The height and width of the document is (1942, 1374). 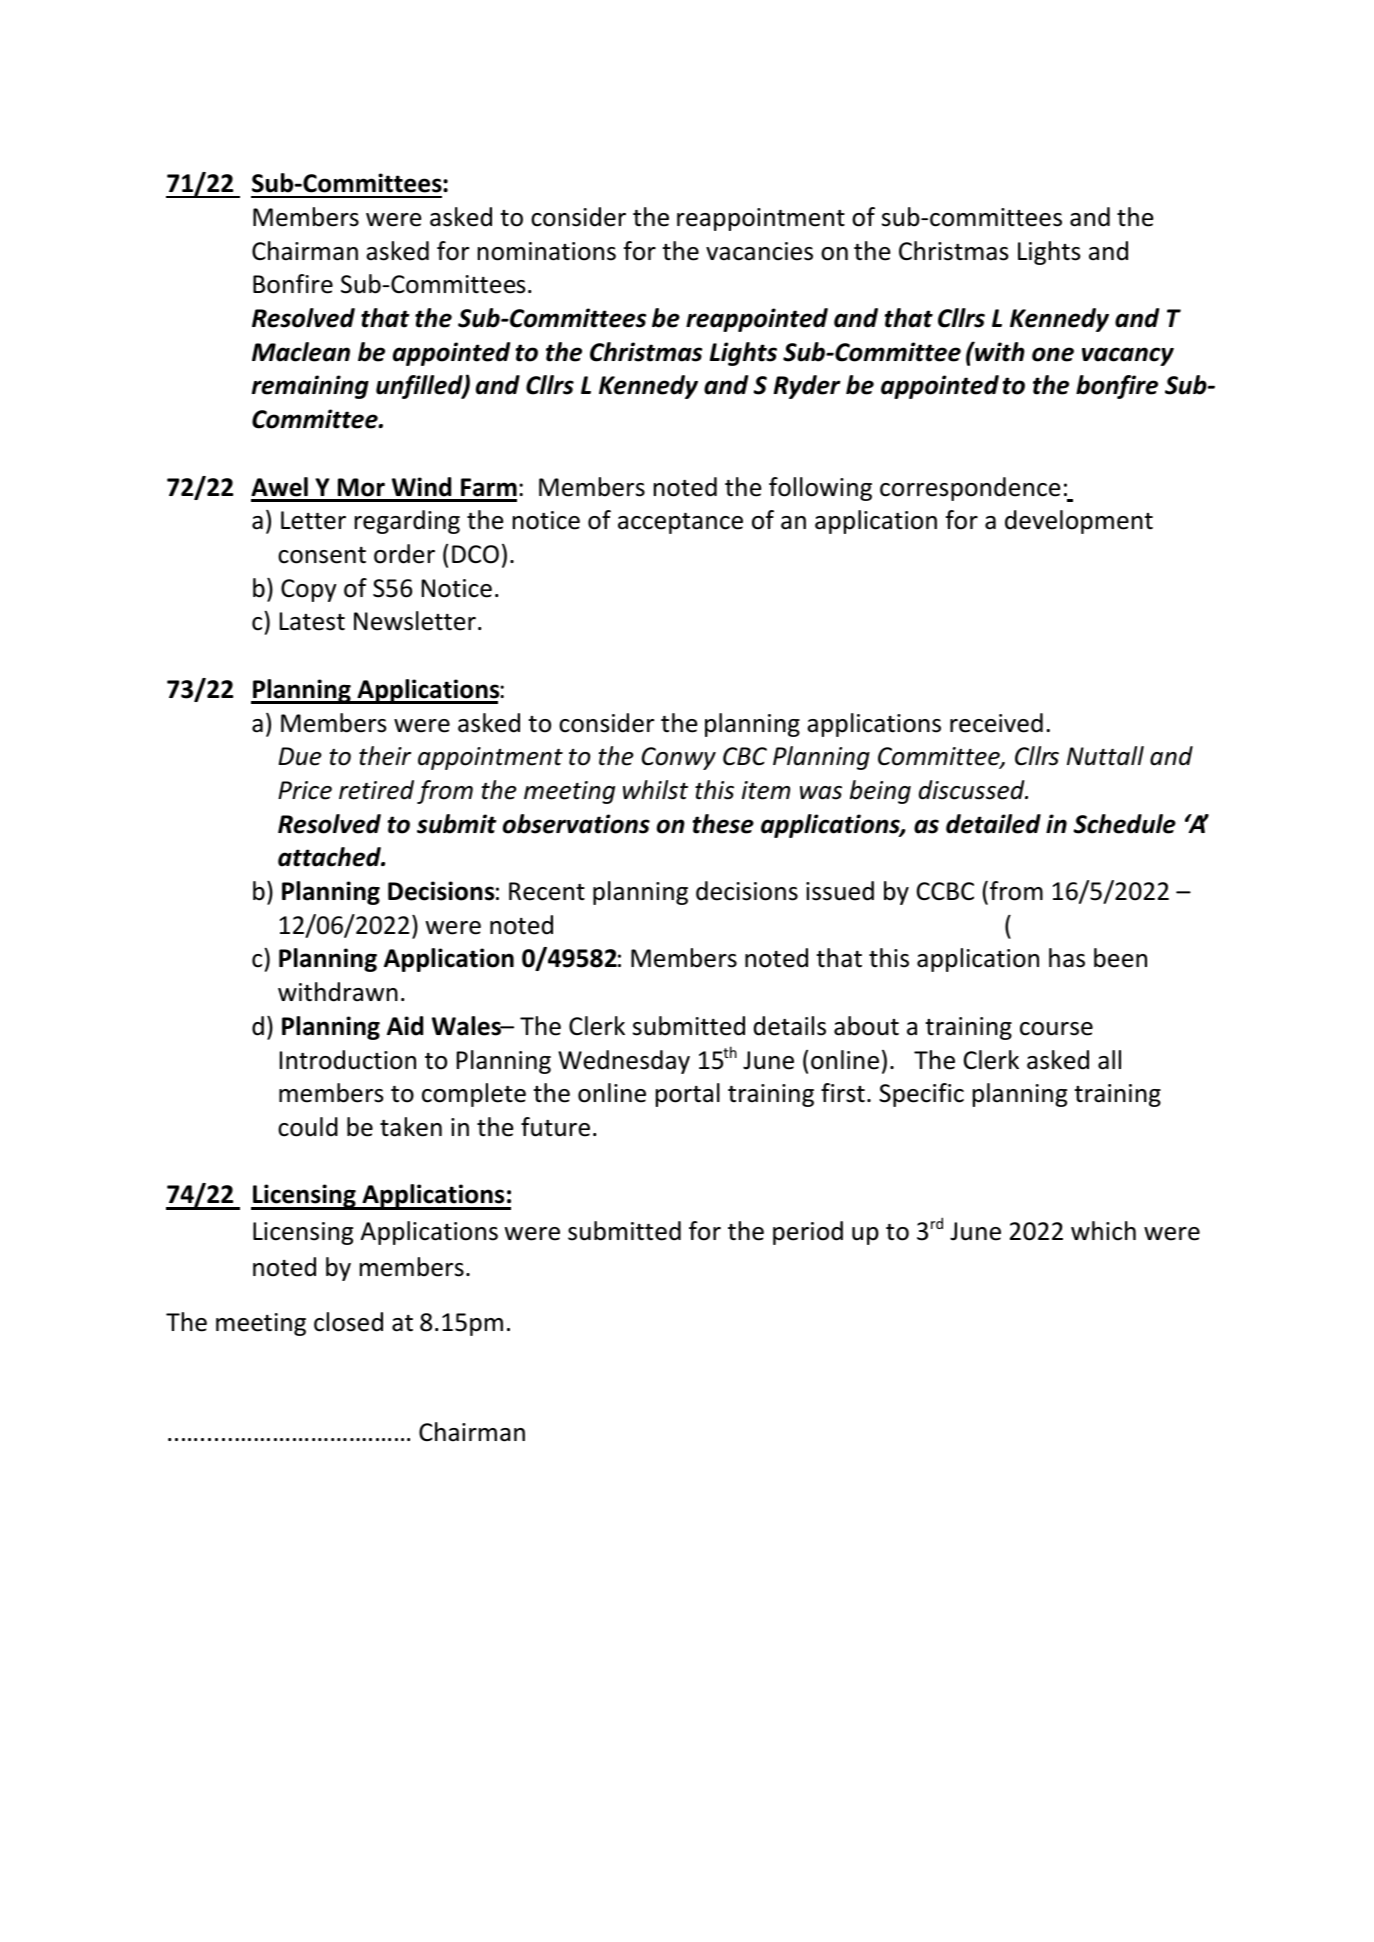 What do you see at coordinates (680, 523) in the document?
I see `acceptance` at bounding box center [680, 523].
